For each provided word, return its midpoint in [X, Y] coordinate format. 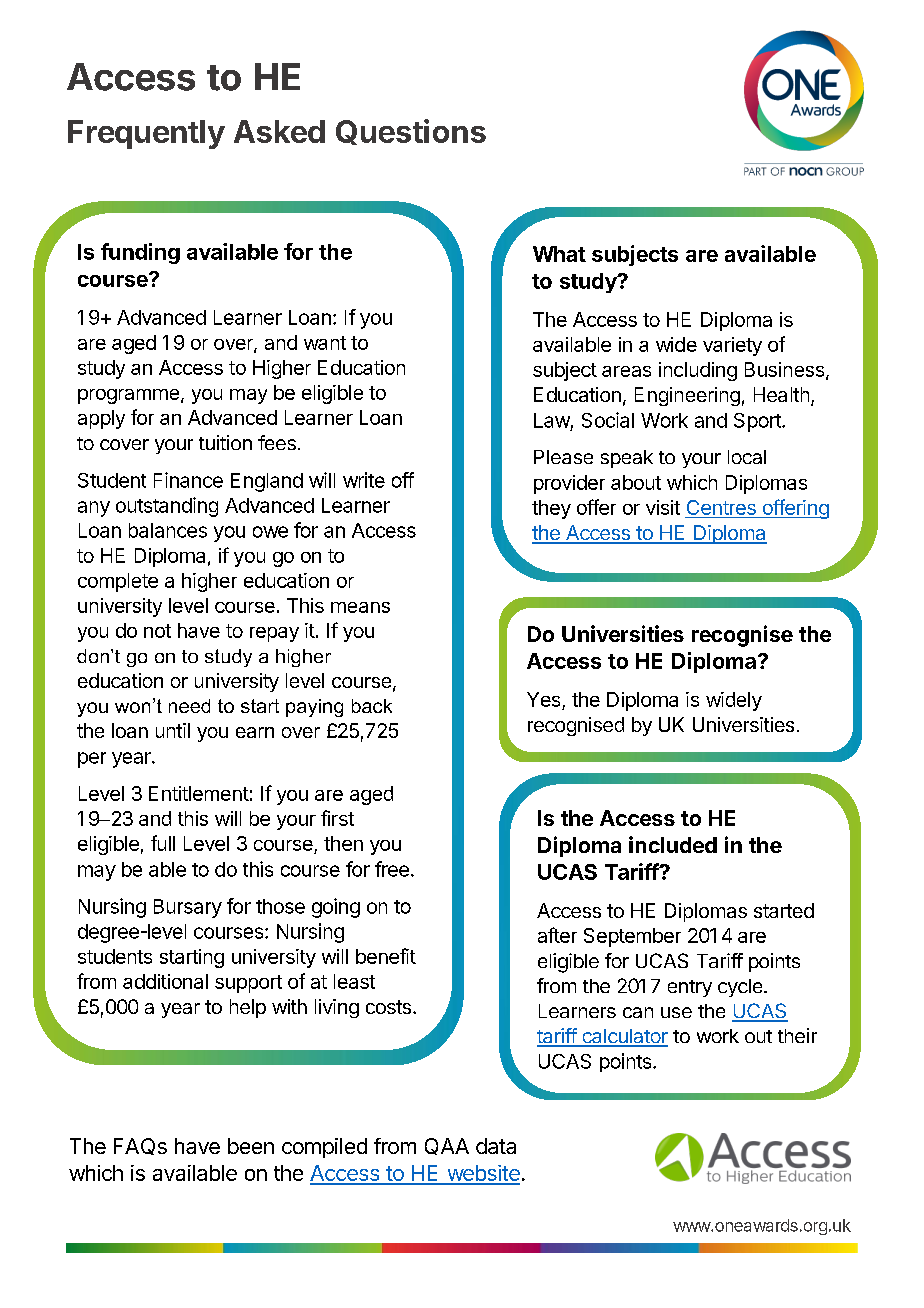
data [496, 1146]
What [559, 254]
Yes [545, 701]
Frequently [146, 134]
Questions [411, 132]
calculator [624, 1037]
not [157, 631]
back [372, 706]
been [251, 1146]
